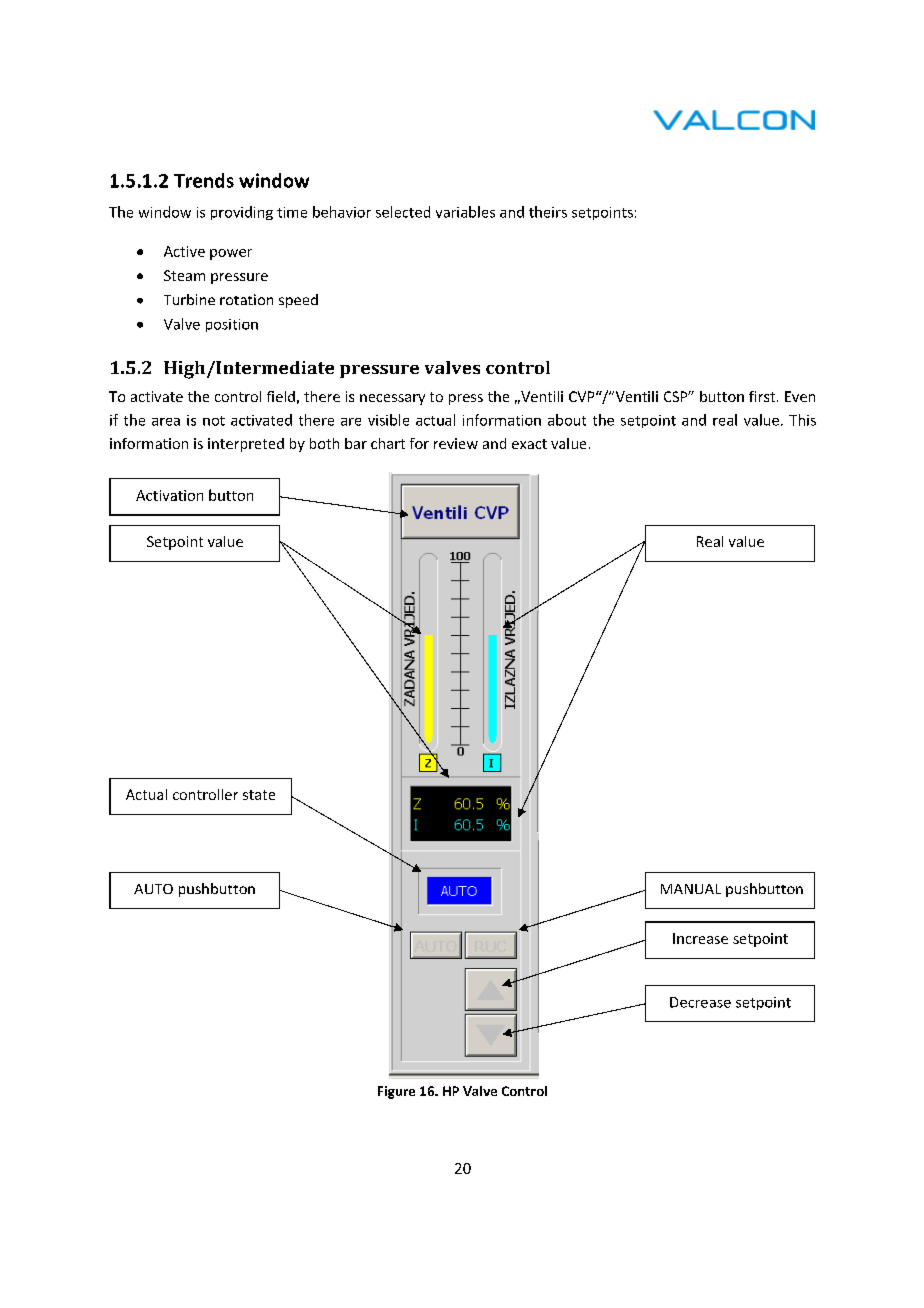 This screenshot has height=1308, width=924. Describe the element at coordinates (548, 212) in the screenshot. I see `theirs` at that location.
